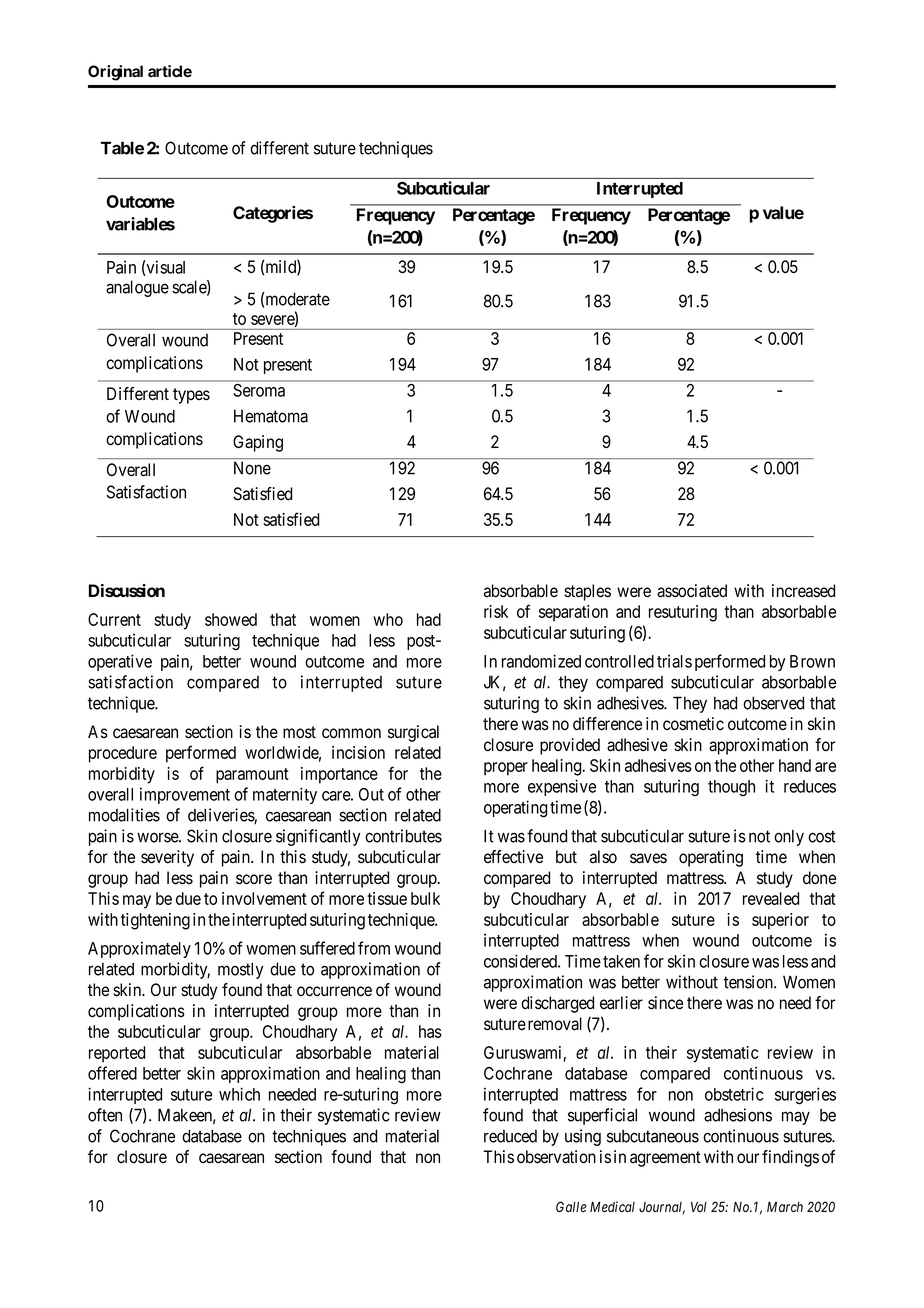 This page has width=924, height=1308. What do you see at coordinates (239, 1094) in the page?
I see `which` at bounding box center [239, 1094].
